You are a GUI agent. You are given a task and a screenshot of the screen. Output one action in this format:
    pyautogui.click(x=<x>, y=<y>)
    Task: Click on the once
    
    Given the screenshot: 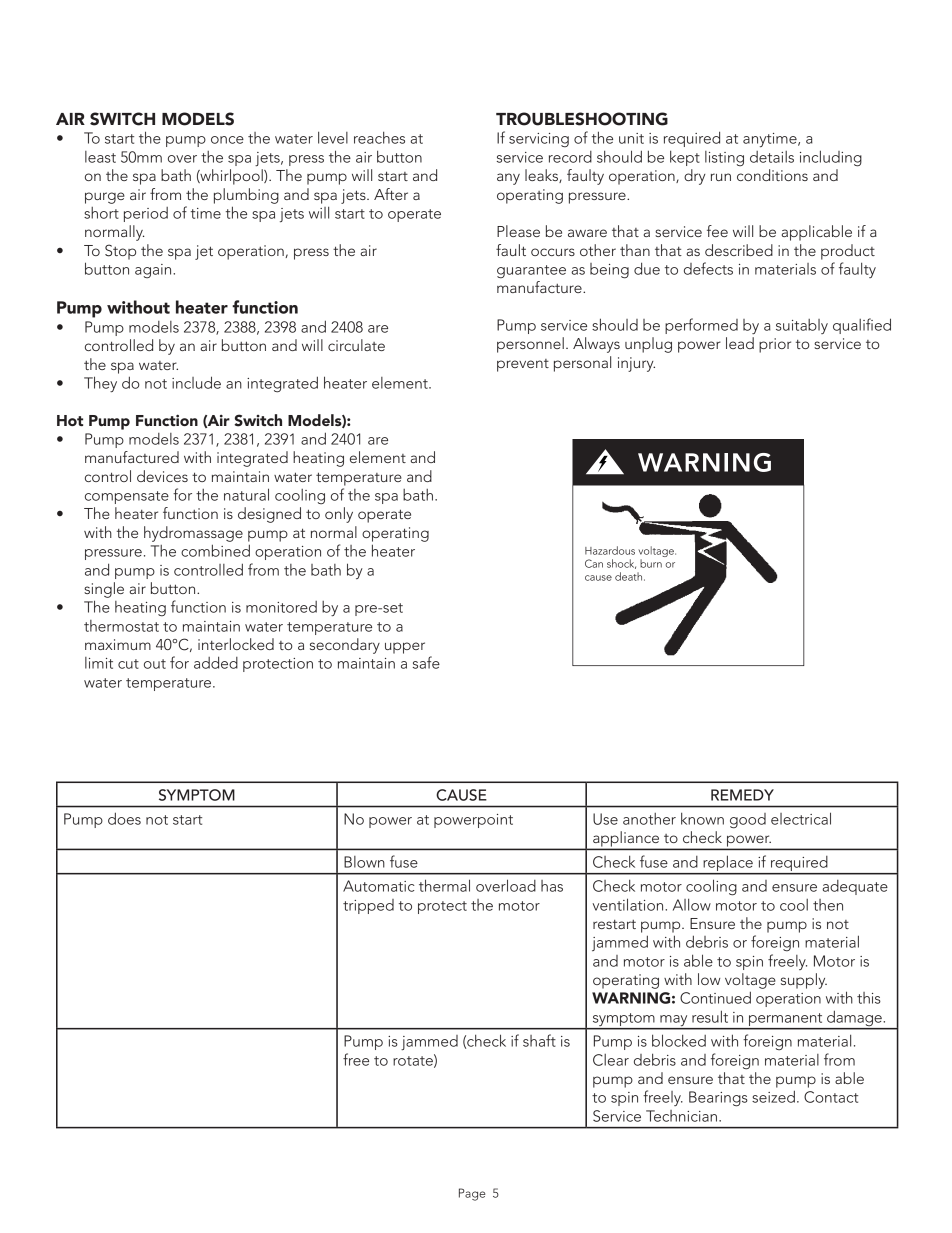 What is the action you would take?
    pyautogui.click(x=227, y=140)
